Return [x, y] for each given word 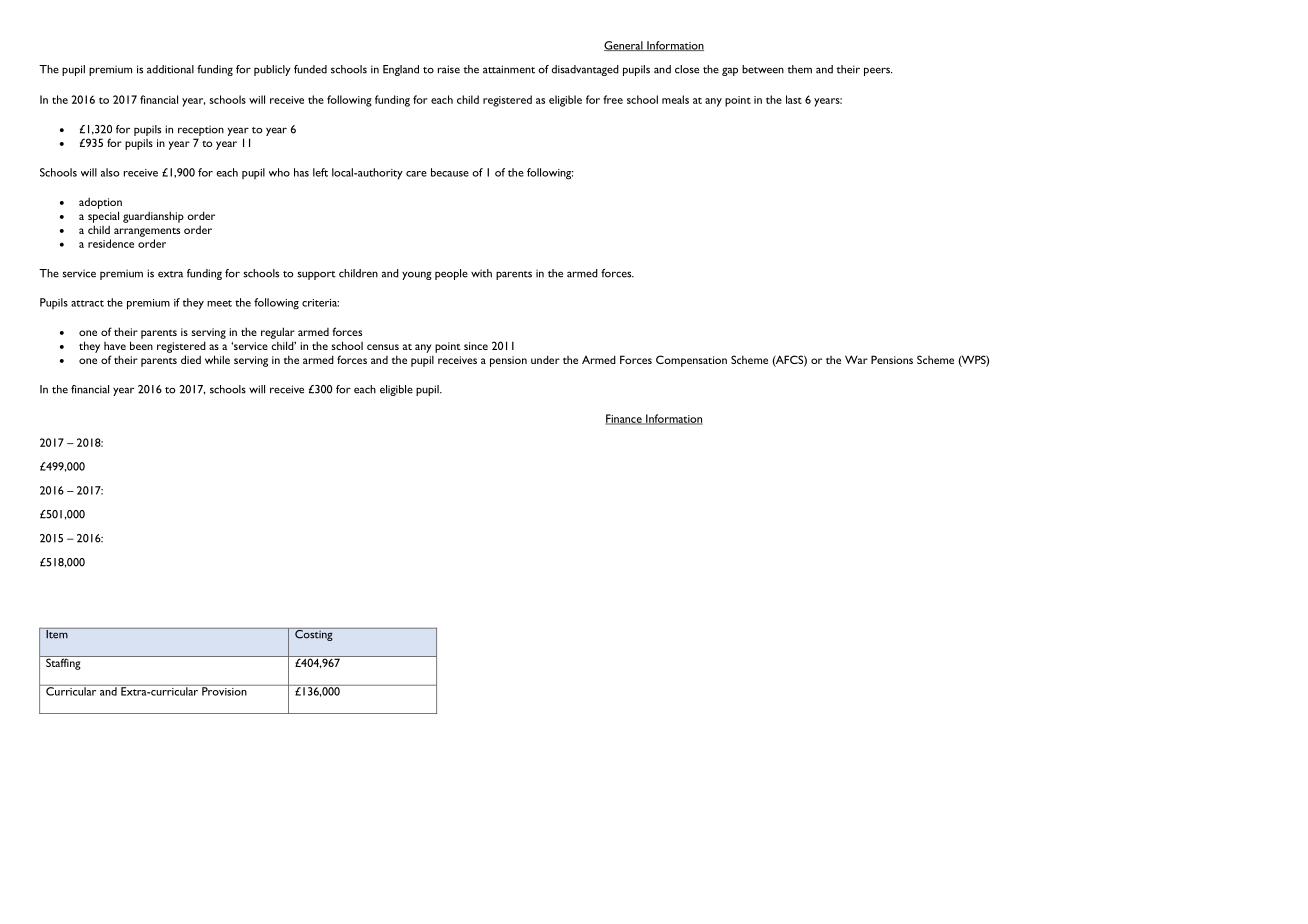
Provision [224, 690]
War [856, 359]
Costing [314, 634]
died [191, 359]
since [476, 346]
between [763, 69]
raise [449, 69]
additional [170, 69]
